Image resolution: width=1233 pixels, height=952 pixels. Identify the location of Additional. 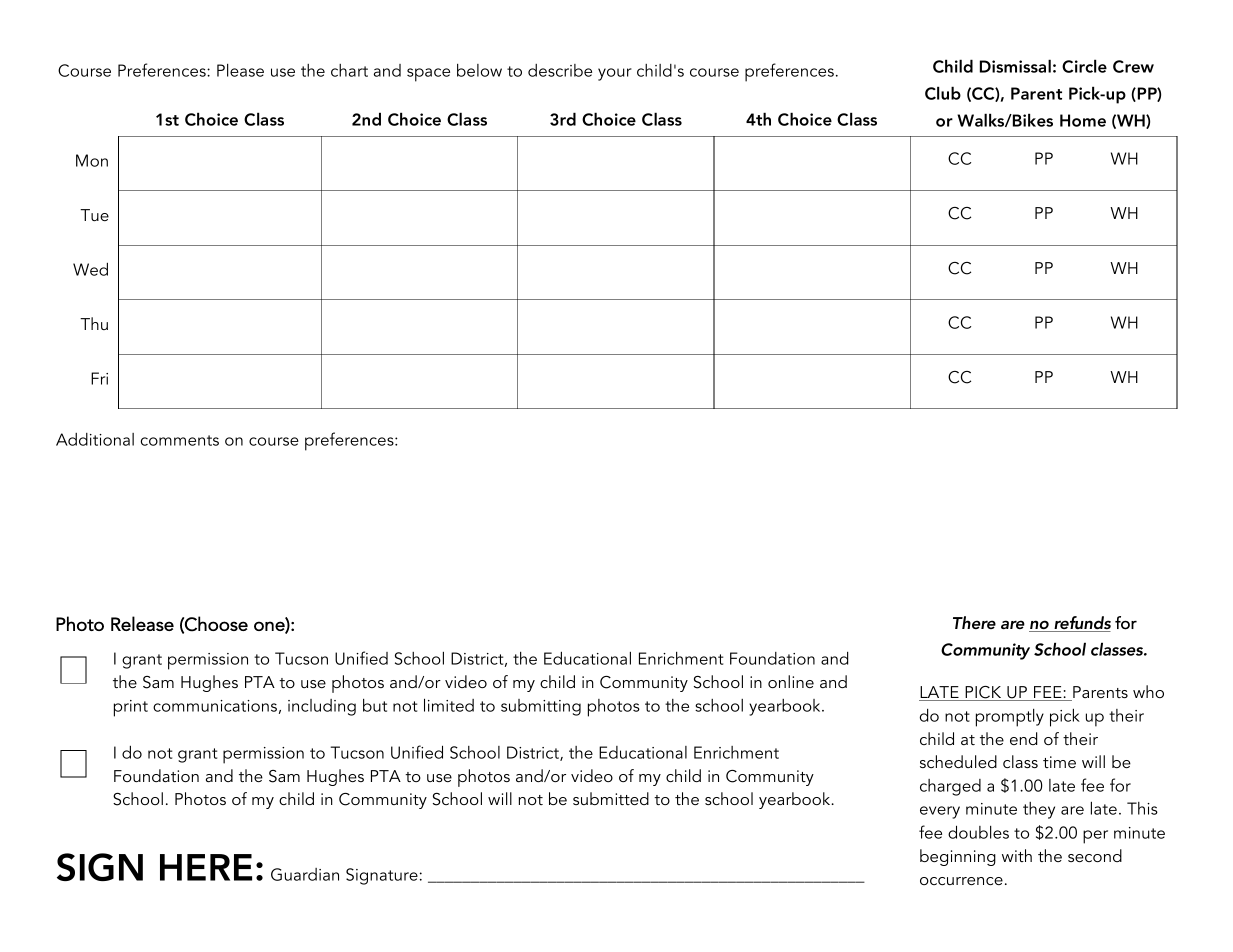
(95, 439).
